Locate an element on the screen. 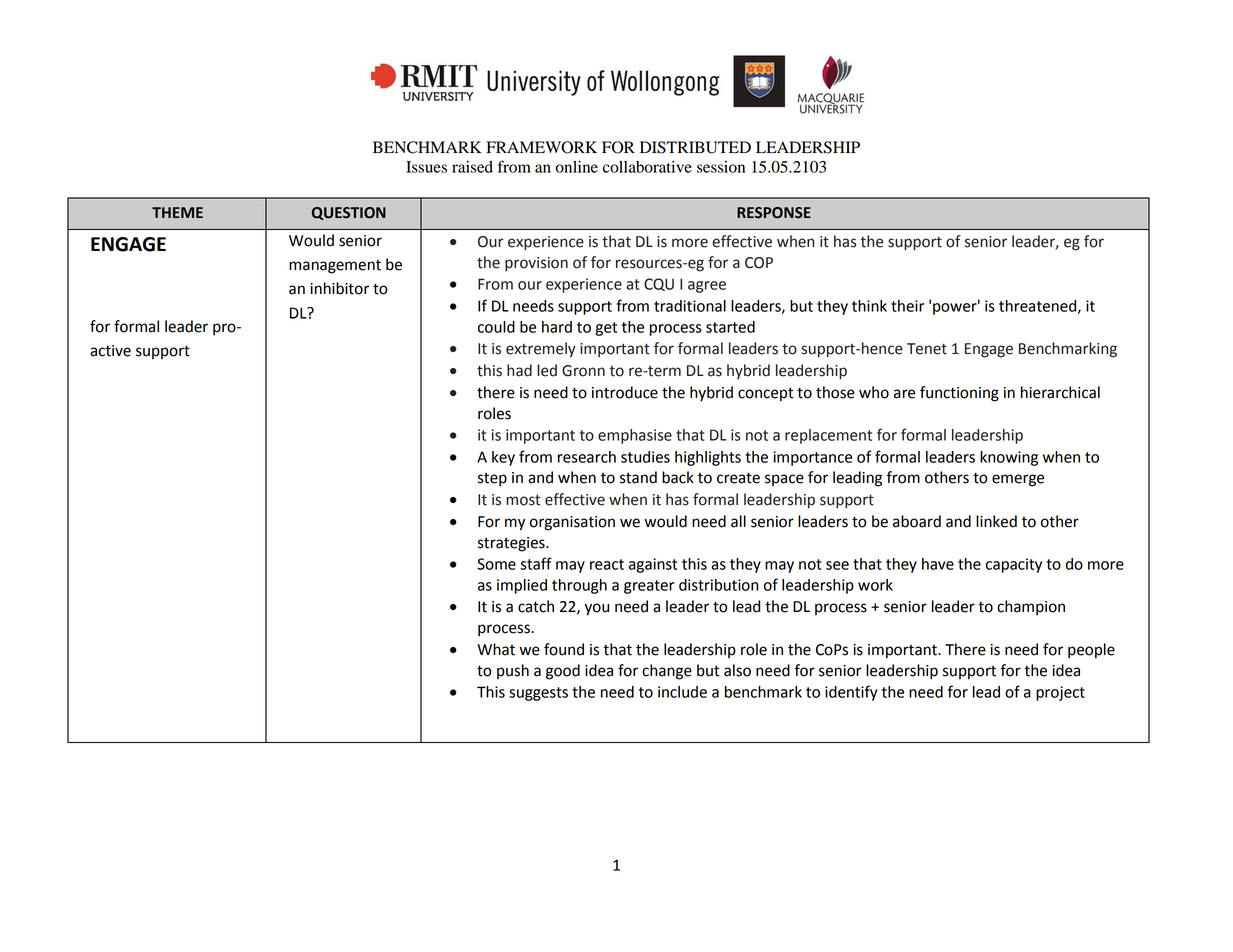 The width and height of the screenshot is (1233, 952). traditional is located at coordinates (690, 306).
